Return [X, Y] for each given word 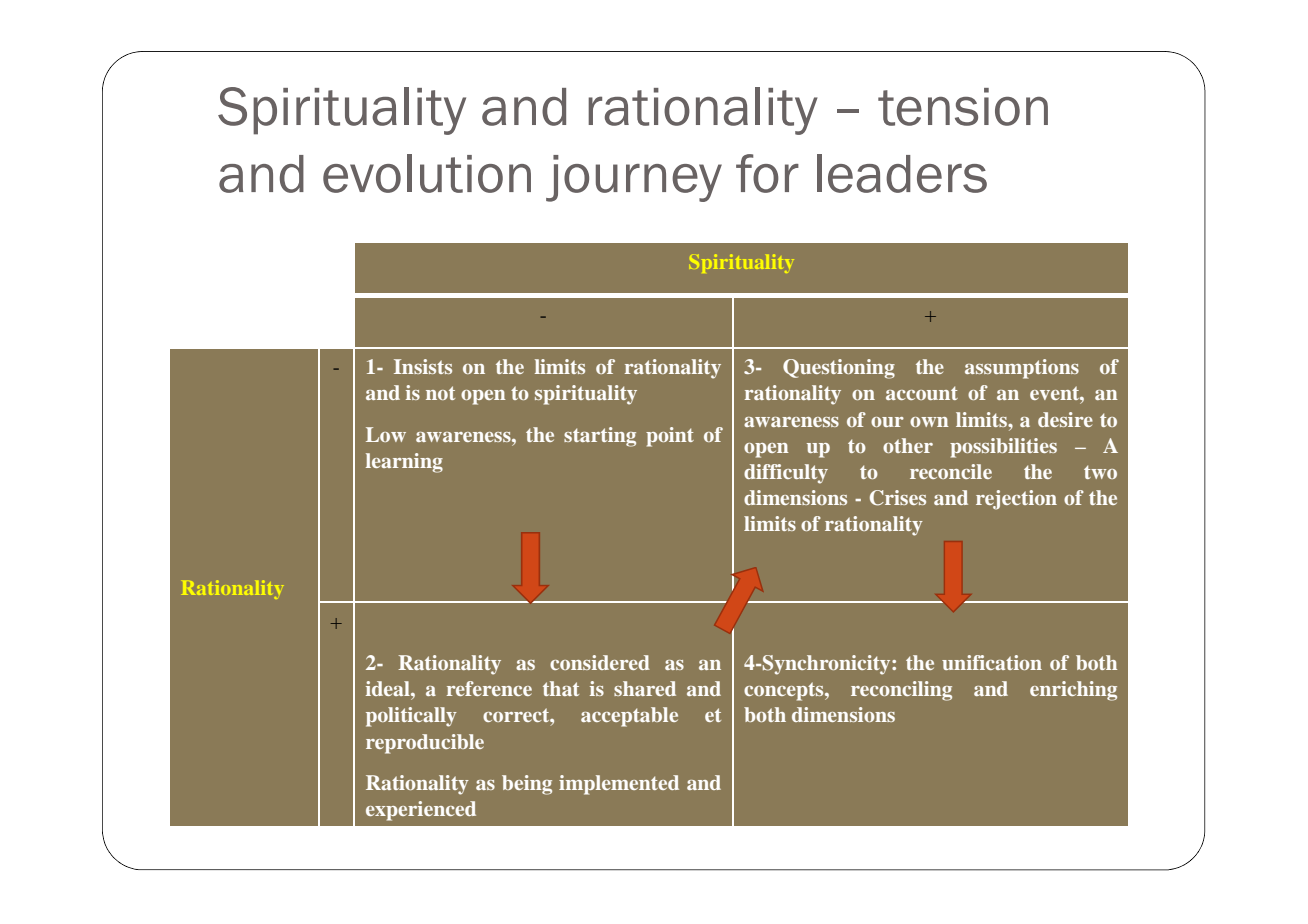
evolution [427, 173]
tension [963, 107]
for [767, 173]
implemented [619, 785]
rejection [1016, 500]
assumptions [1022, 369]
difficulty [786, 474]
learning [404, 463]
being [527, 785]
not [440, 393]
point [670, 437]
